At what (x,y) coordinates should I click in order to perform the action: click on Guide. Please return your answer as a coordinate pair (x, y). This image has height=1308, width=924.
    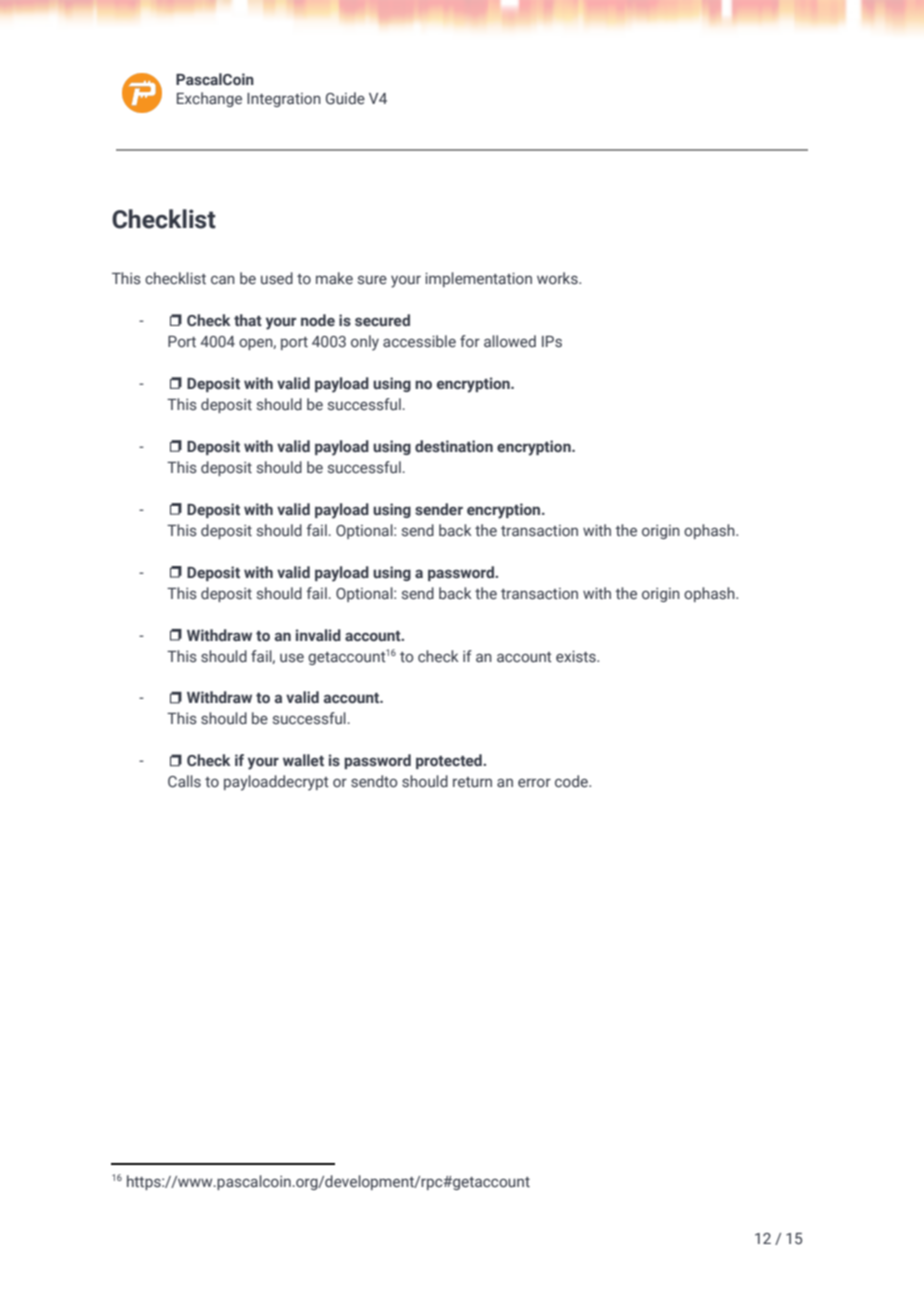
    Looking at the image, I should click on (345, 98).
